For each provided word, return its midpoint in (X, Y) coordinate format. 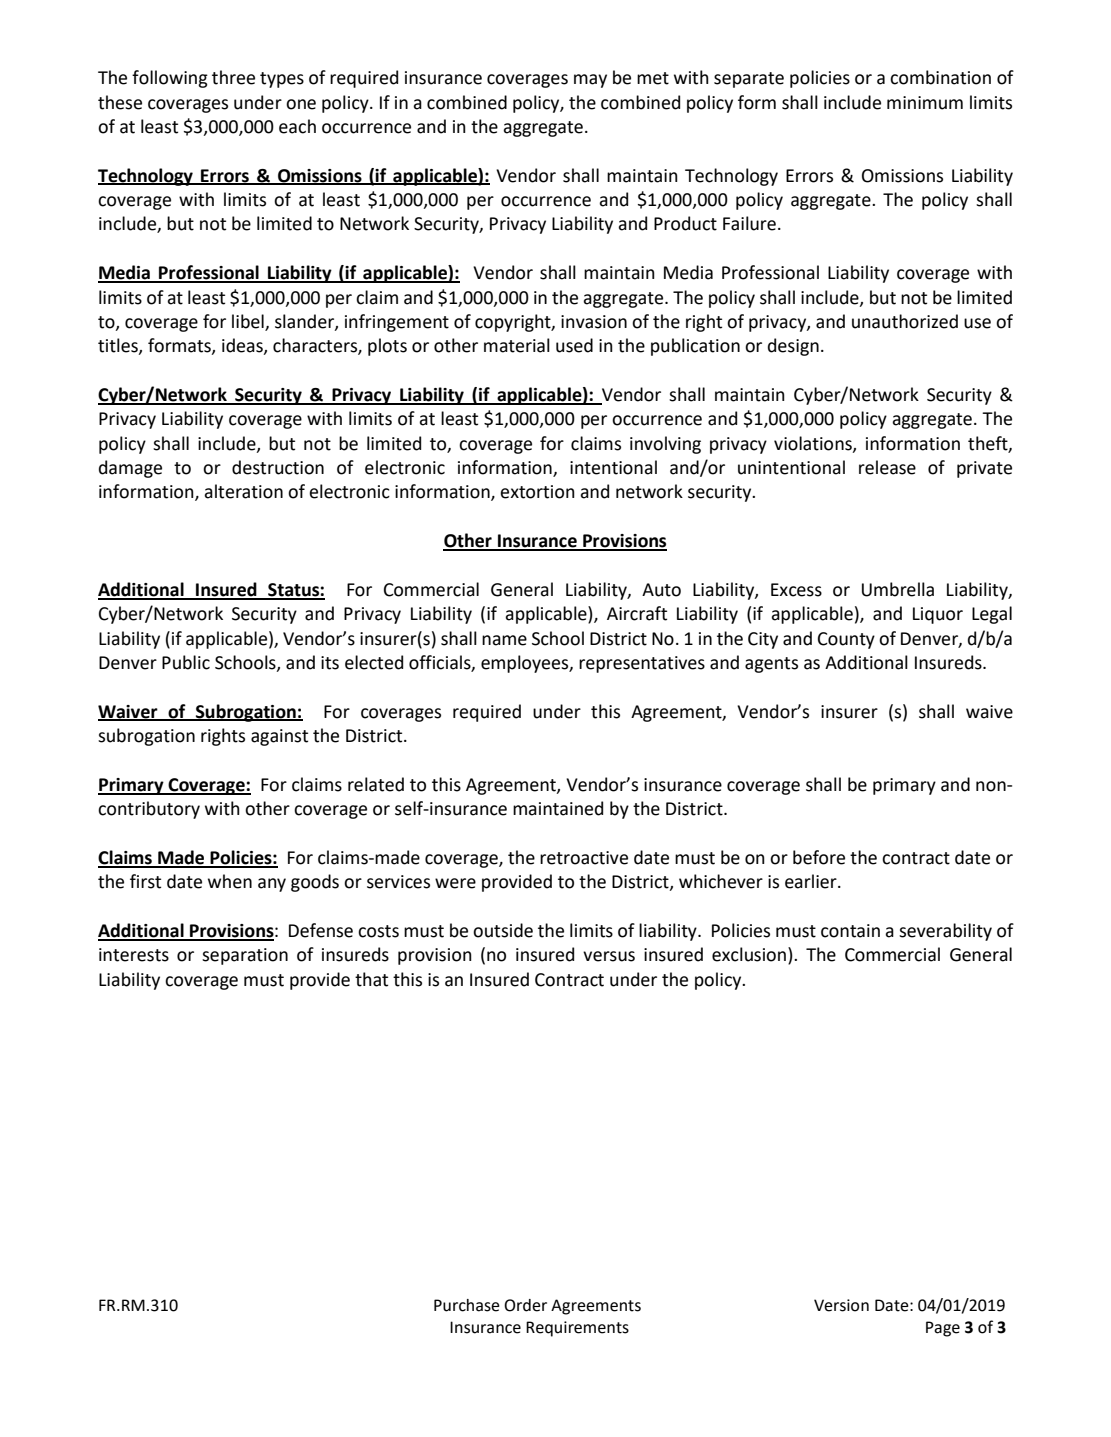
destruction (278, 467)
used (574, 345)
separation (245, 956)
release (887, 467)
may (590, 81)
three (233, 77)
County (846, 640)
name (504, 640)
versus (609, 956)
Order (525, 1305)
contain (850, 931)
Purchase (467, 1305)
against (279, 737)
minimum (925, 103)
